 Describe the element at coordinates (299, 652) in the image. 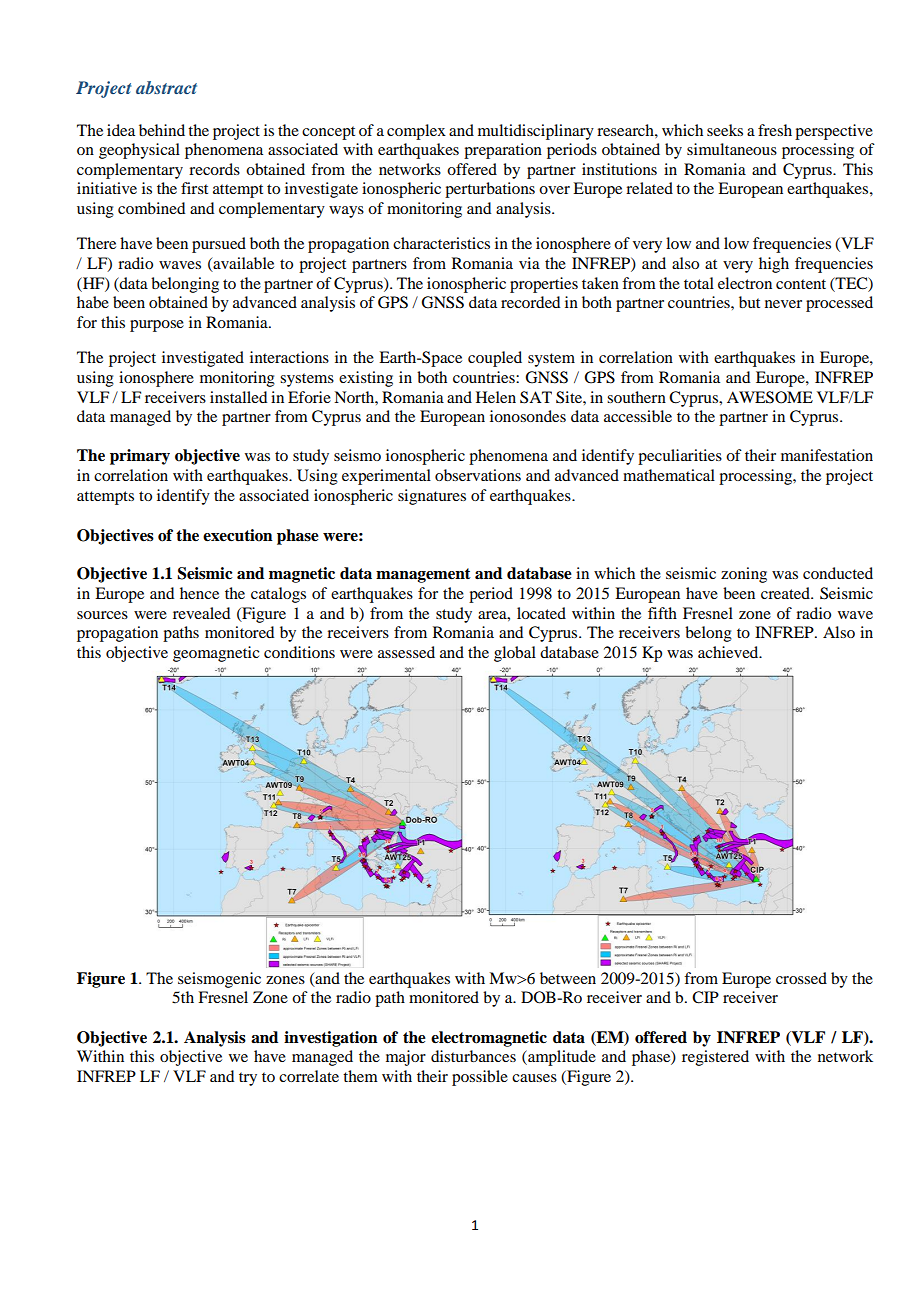

I see `conditions` at that location.
